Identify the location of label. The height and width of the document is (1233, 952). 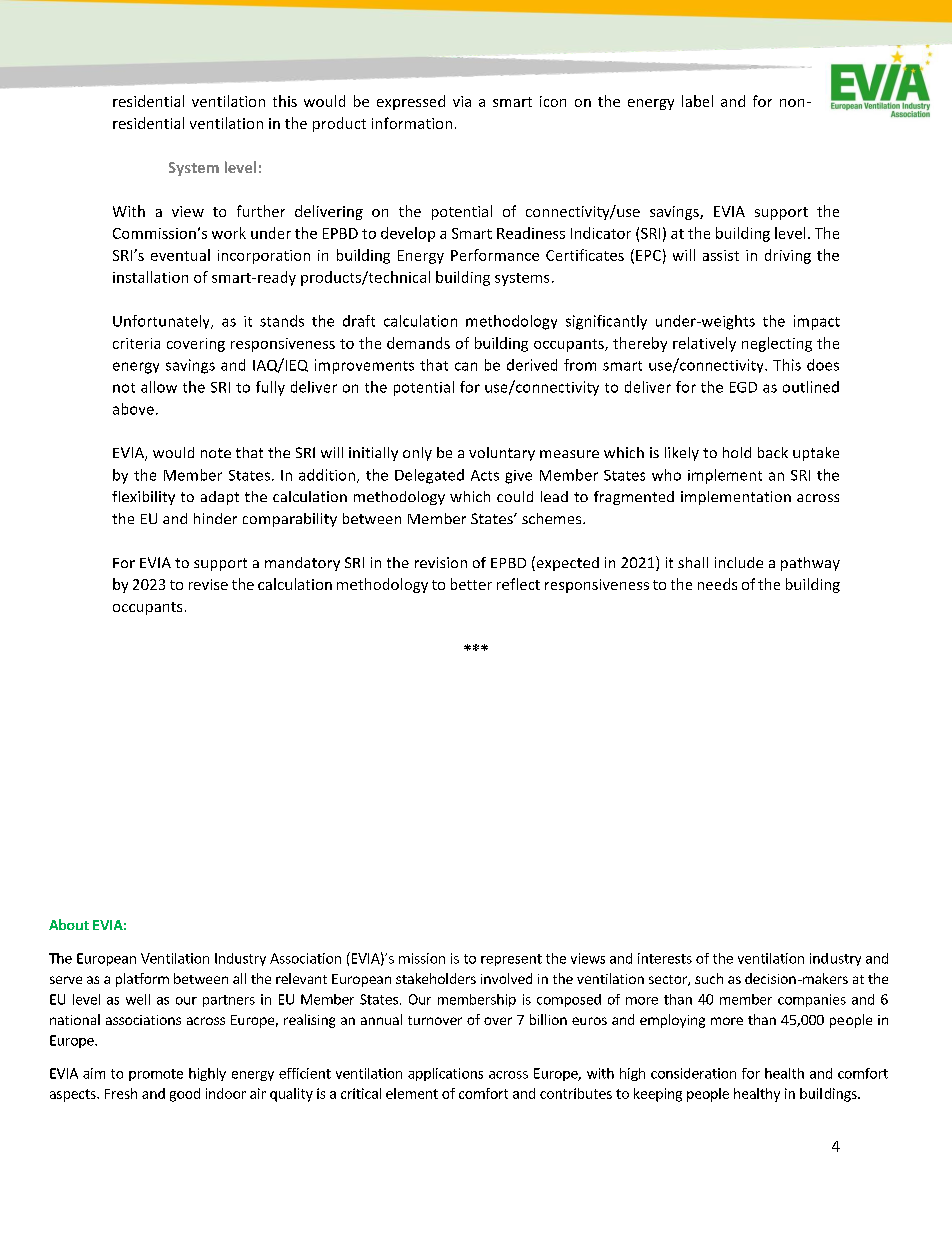
(697, 101).
